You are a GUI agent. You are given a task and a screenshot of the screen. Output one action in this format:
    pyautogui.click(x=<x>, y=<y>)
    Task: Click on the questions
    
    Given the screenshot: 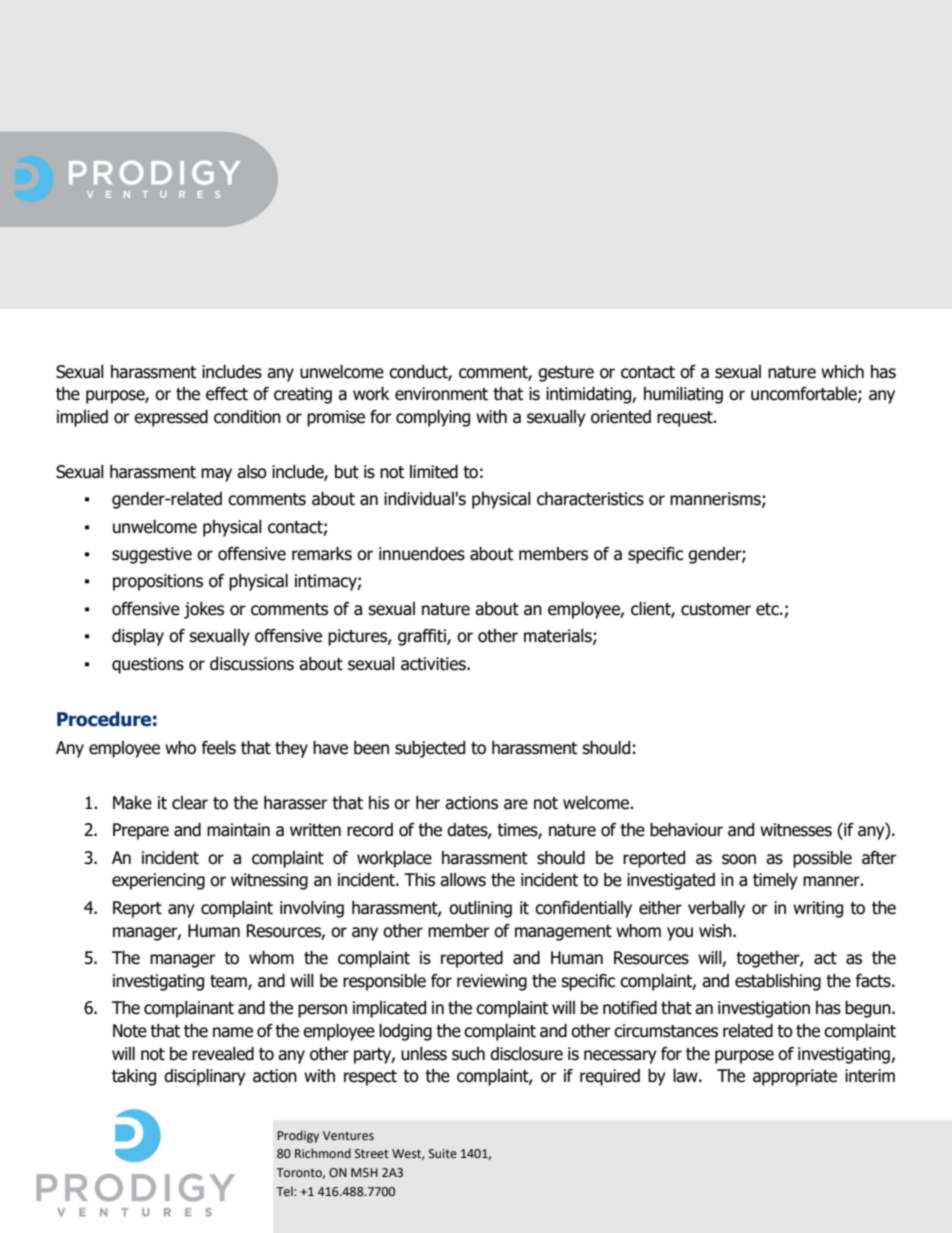 What is the action you would take?
    pyautogui.click(x=148, y=665)
